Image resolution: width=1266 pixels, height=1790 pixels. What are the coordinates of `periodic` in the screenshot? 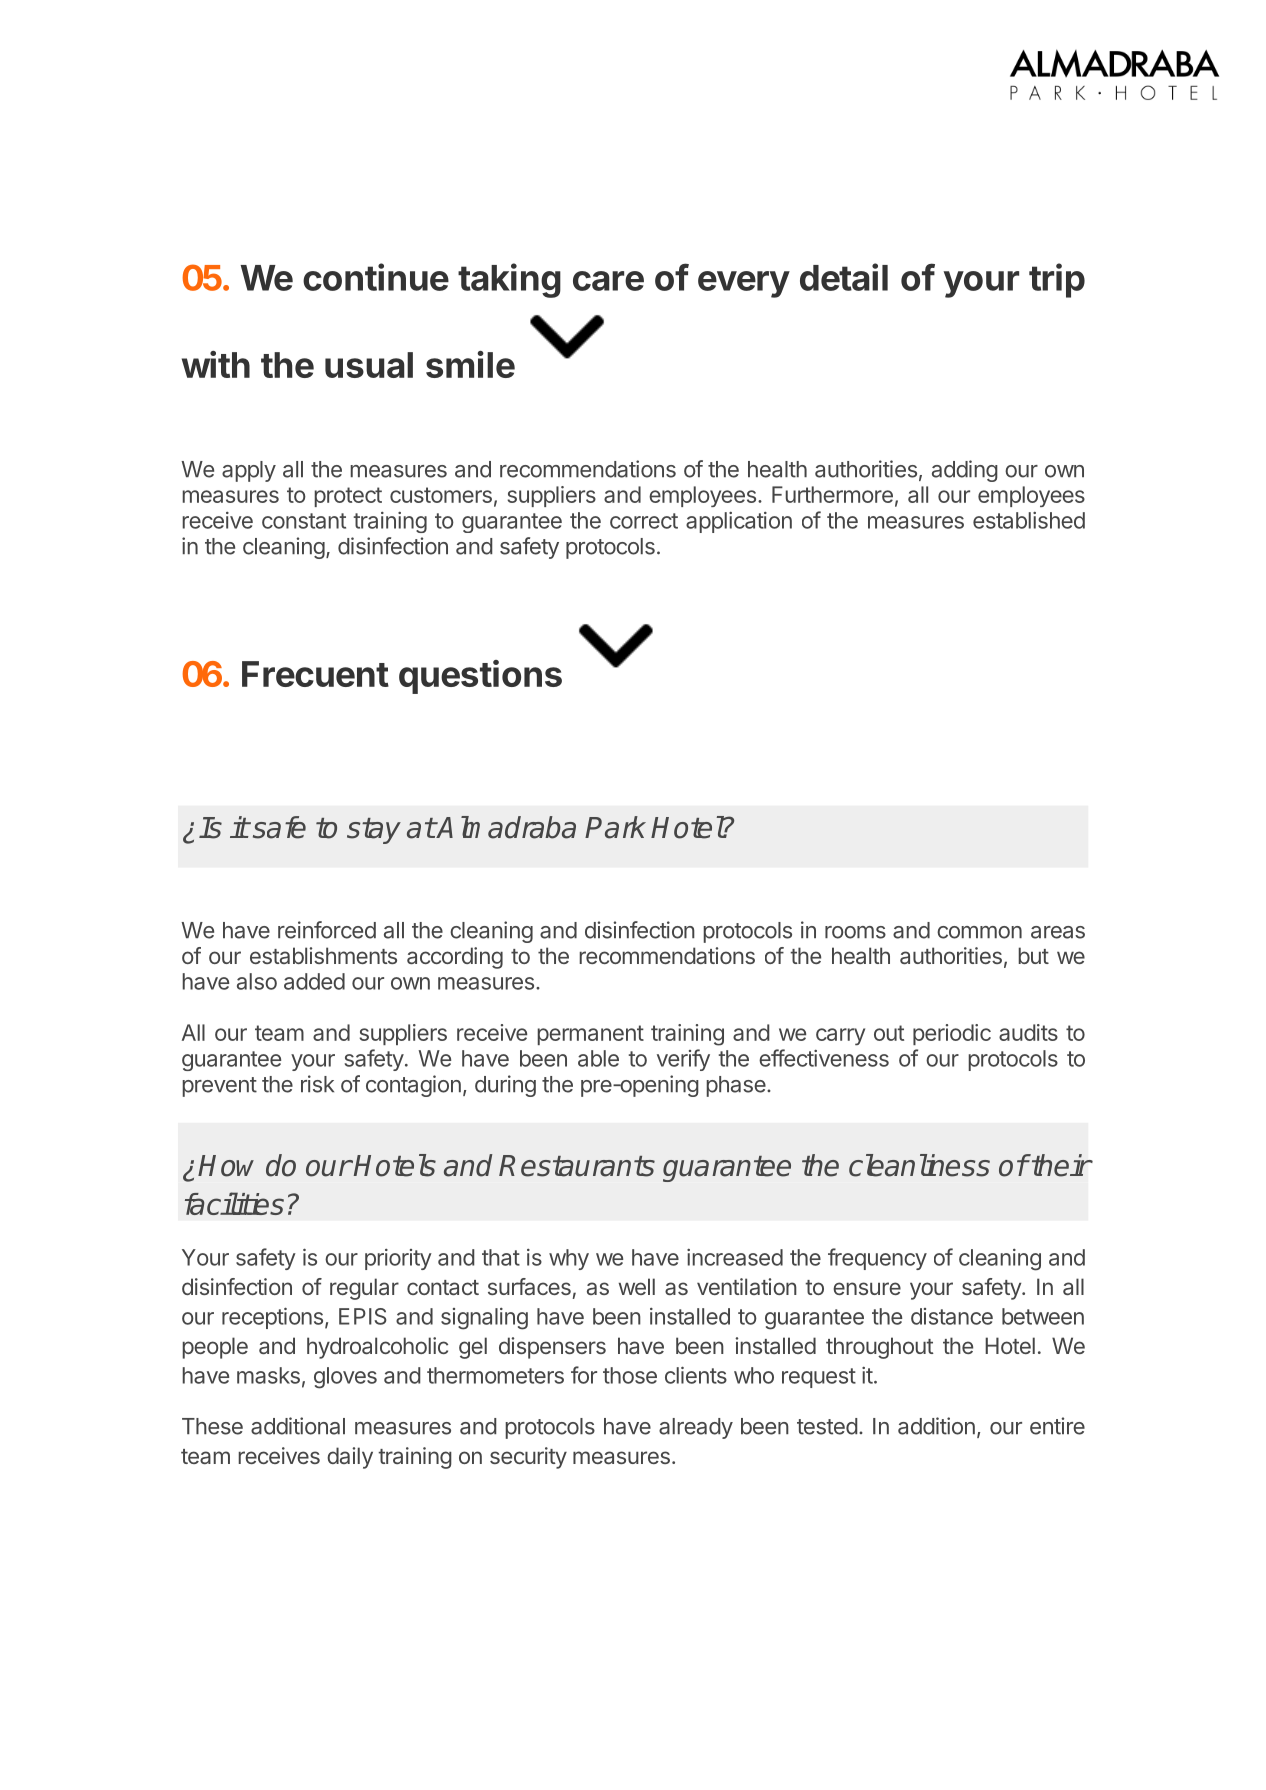 It's located at (952, 1034).
